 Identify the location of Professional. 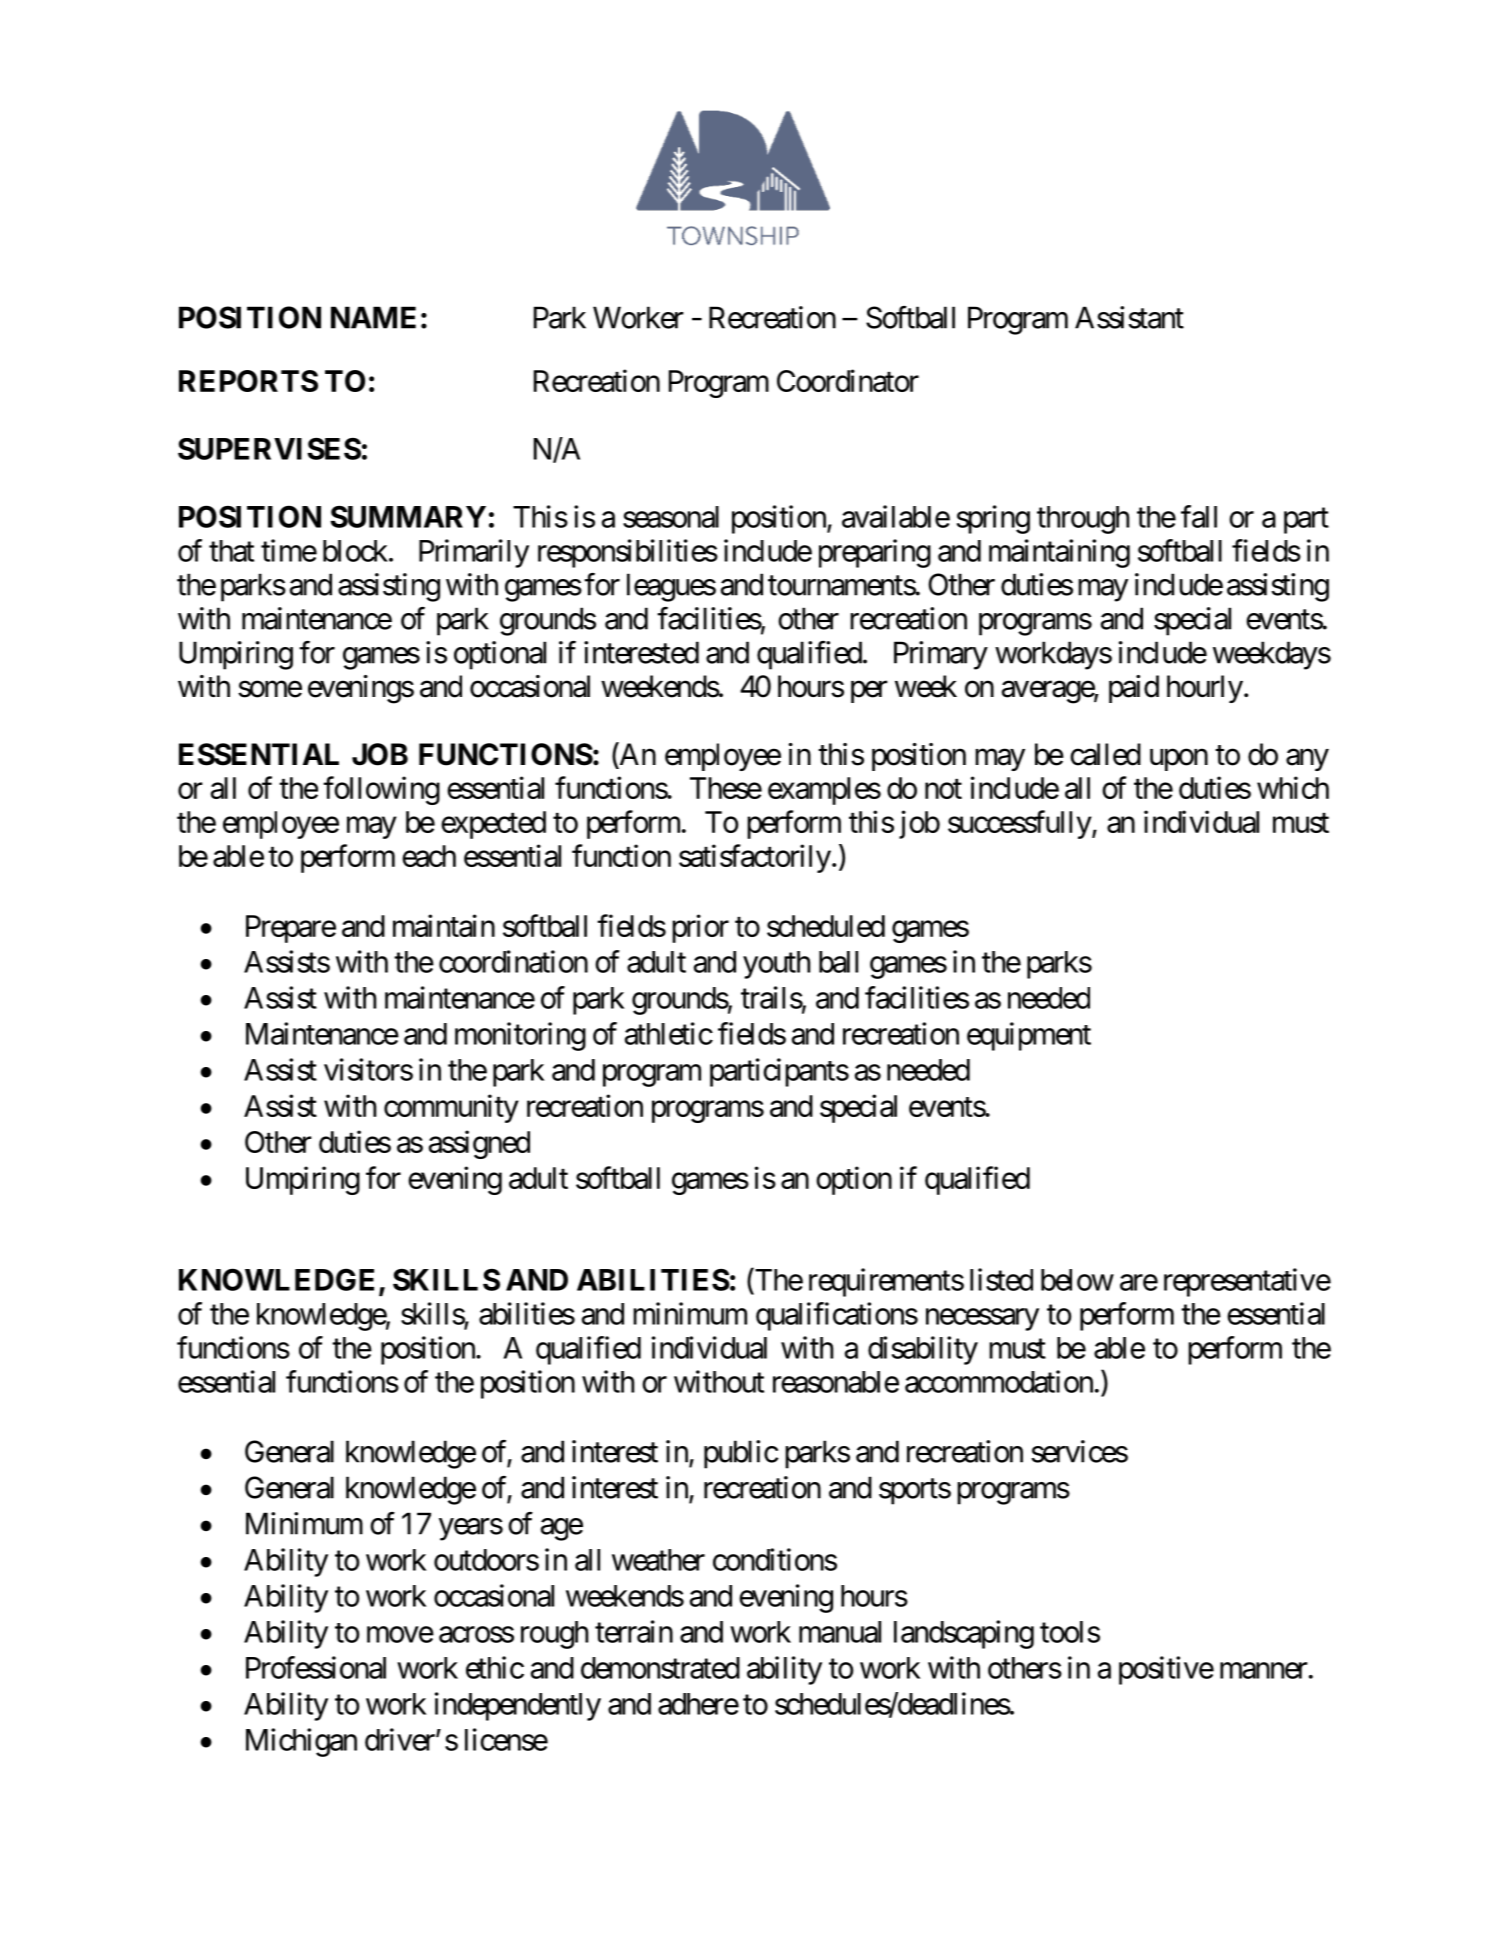
(316, 1667).
